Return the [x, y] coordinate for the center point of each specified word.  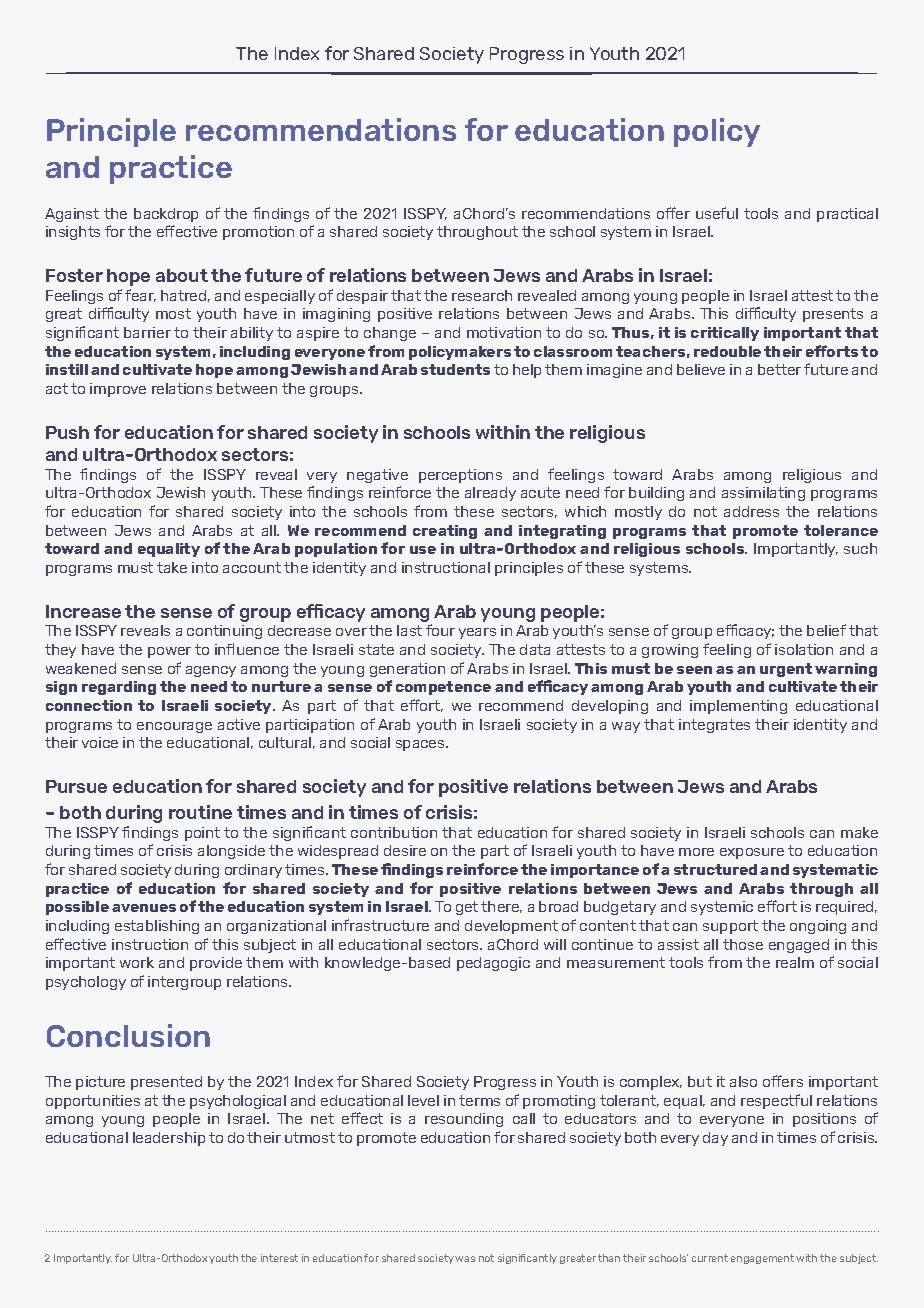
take [172, 567]
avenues [144, 908]
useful [717, 213]
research [482, 295]
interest [279, 1258]
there [501, 907]
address [751, 511]
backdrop [166, 215]
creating [445, 532]
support [730, 927]
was [465, 1259]
